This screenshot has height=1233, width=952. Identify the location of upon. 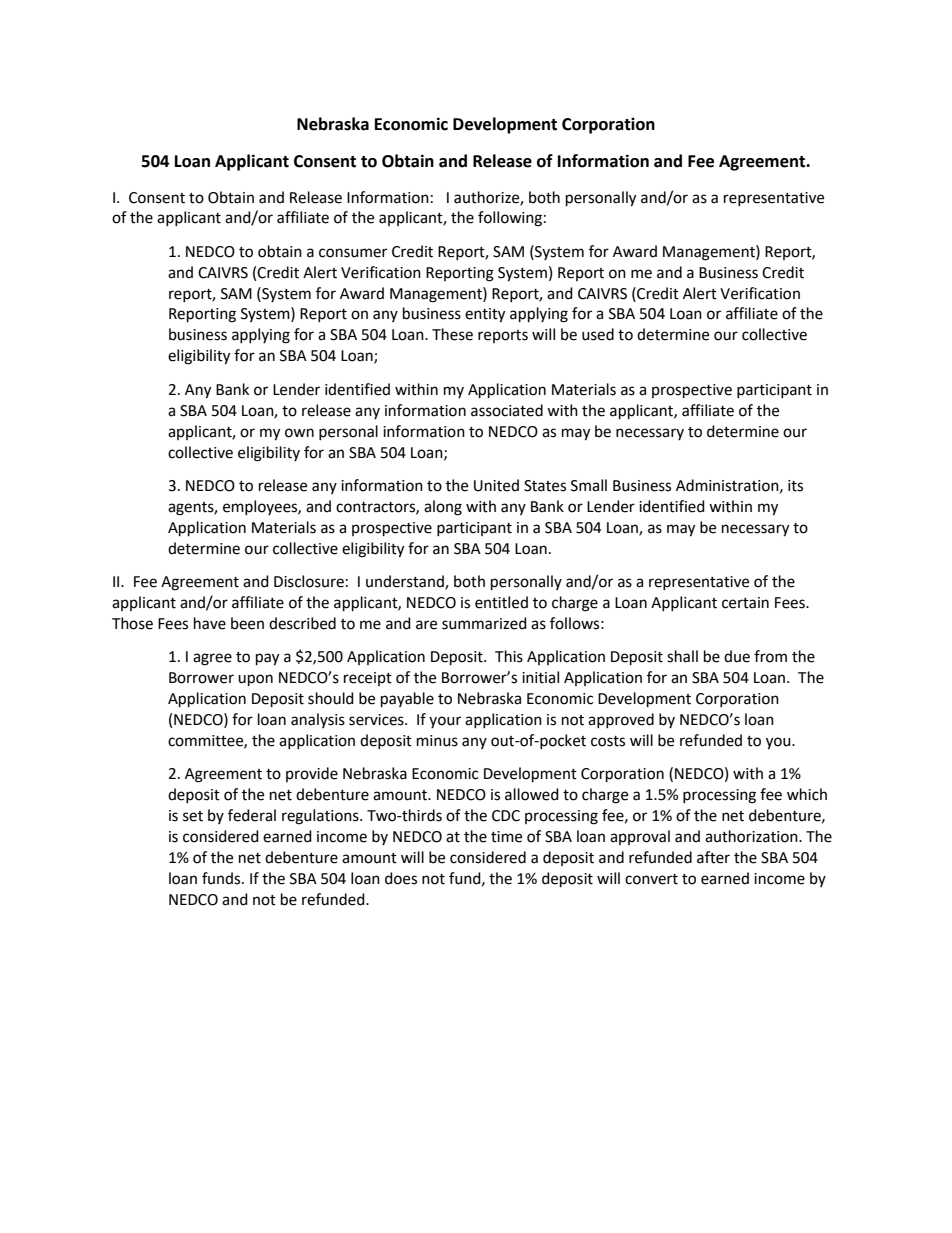
(255, 680).
